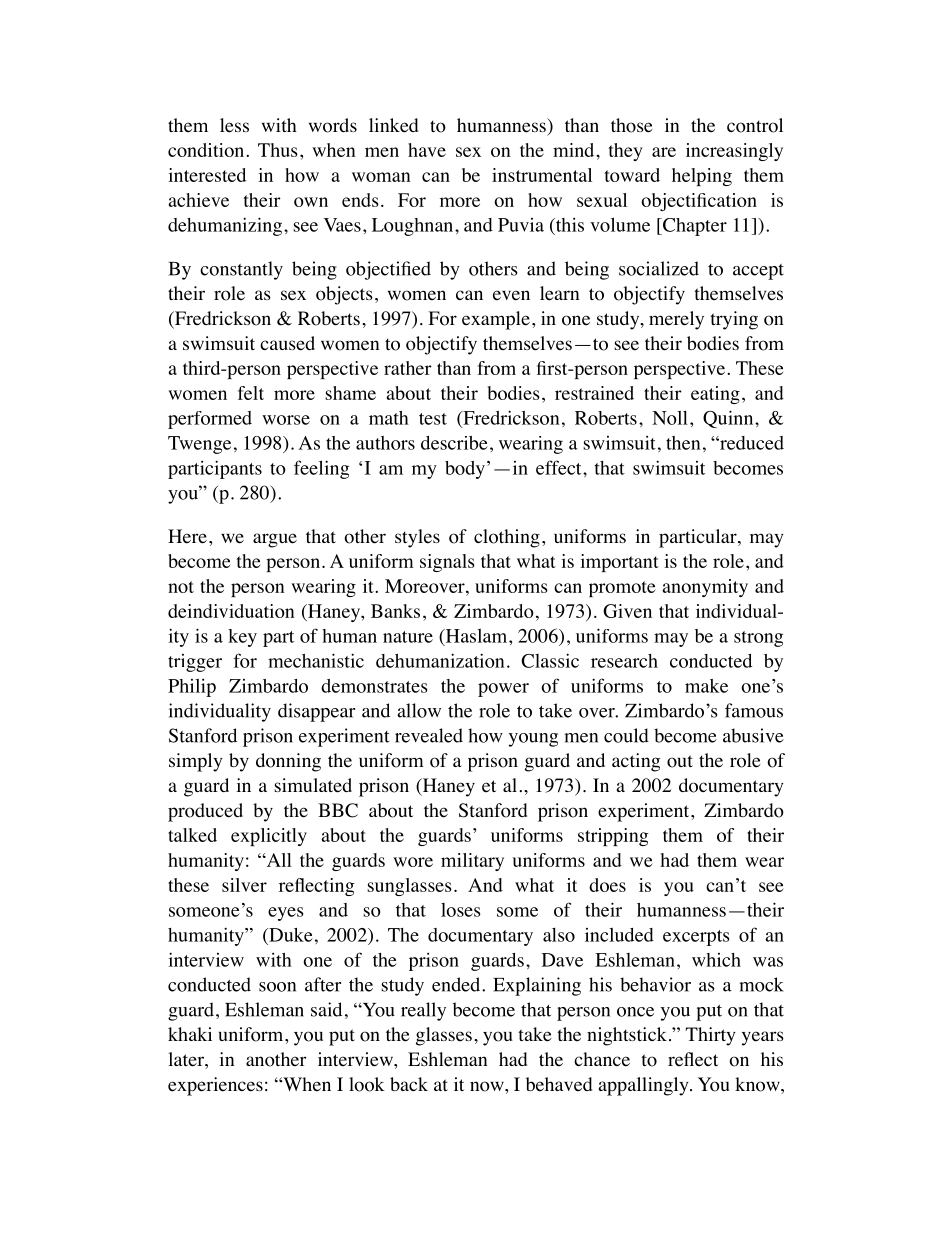 The width and height of the screenshot is (952, 1233). I want to click on helping, so click(702, 177).
